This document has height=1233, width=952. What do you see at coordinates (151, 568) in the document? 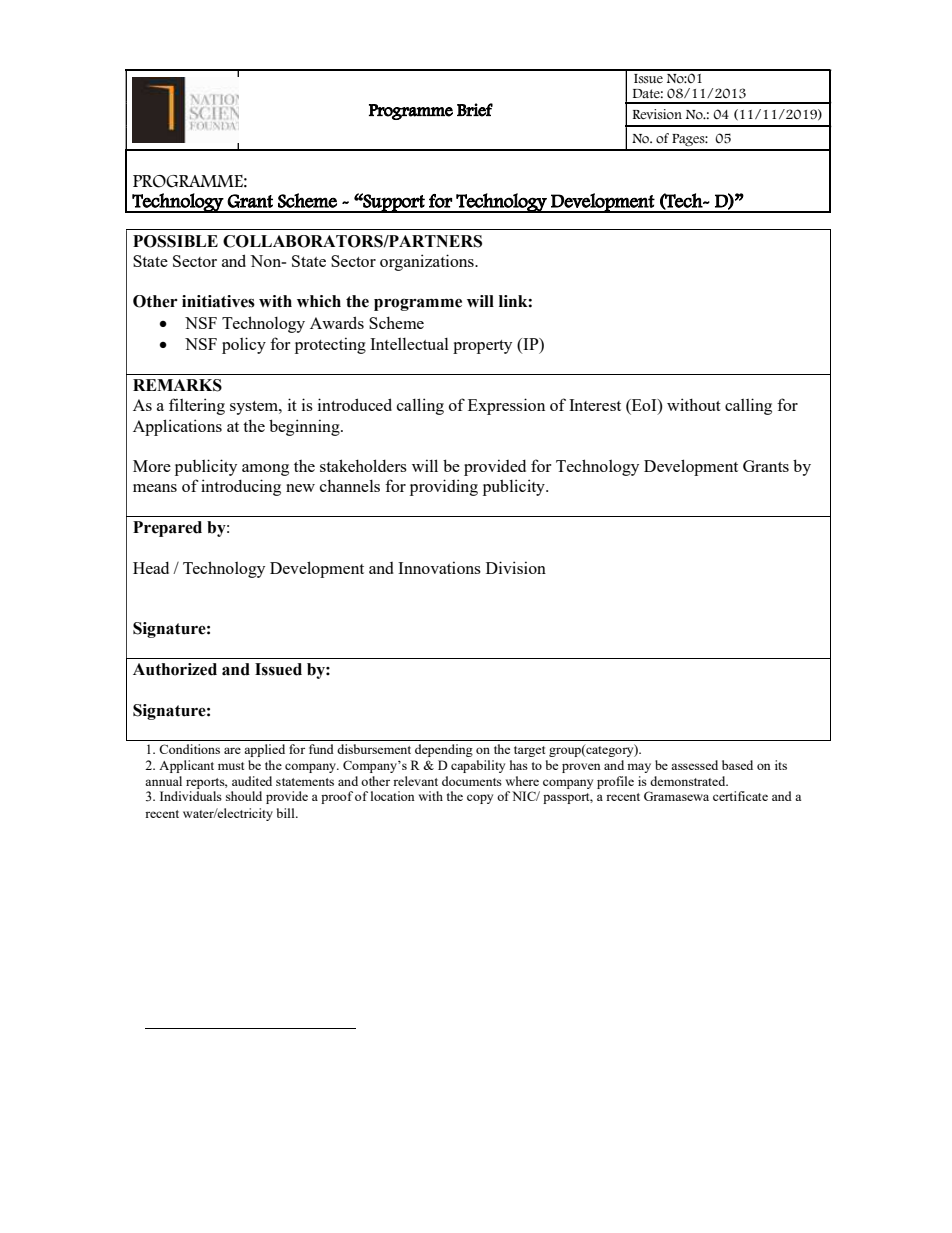
I see `Head` at bounding box center [151, 568].
